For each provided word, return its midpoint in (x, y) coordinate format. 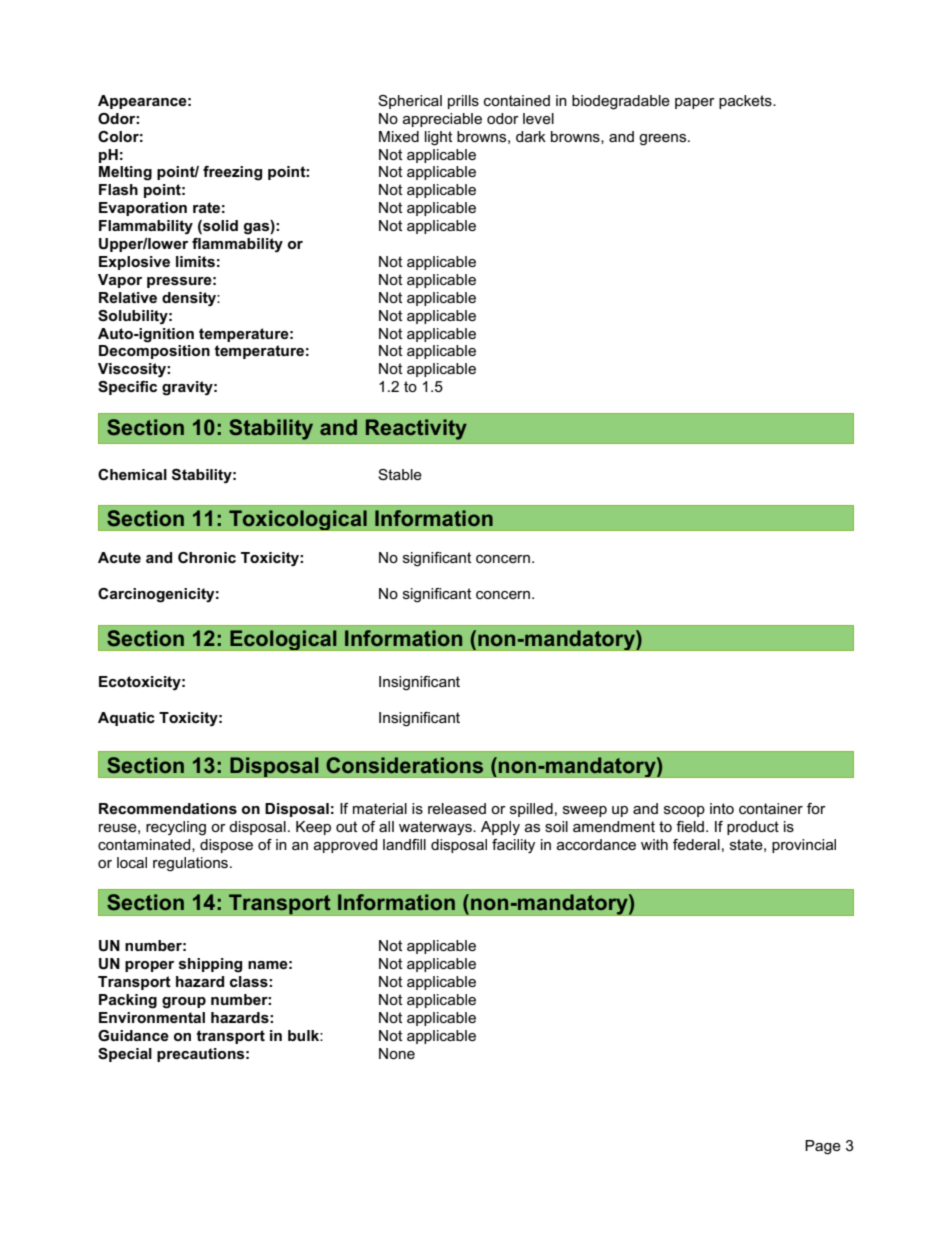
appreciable (442, 120)
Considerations (404, 765)
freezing (232, 173)
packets (746, 102)
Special (125, 1055)
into (722, 808)
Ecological (283, 640)
